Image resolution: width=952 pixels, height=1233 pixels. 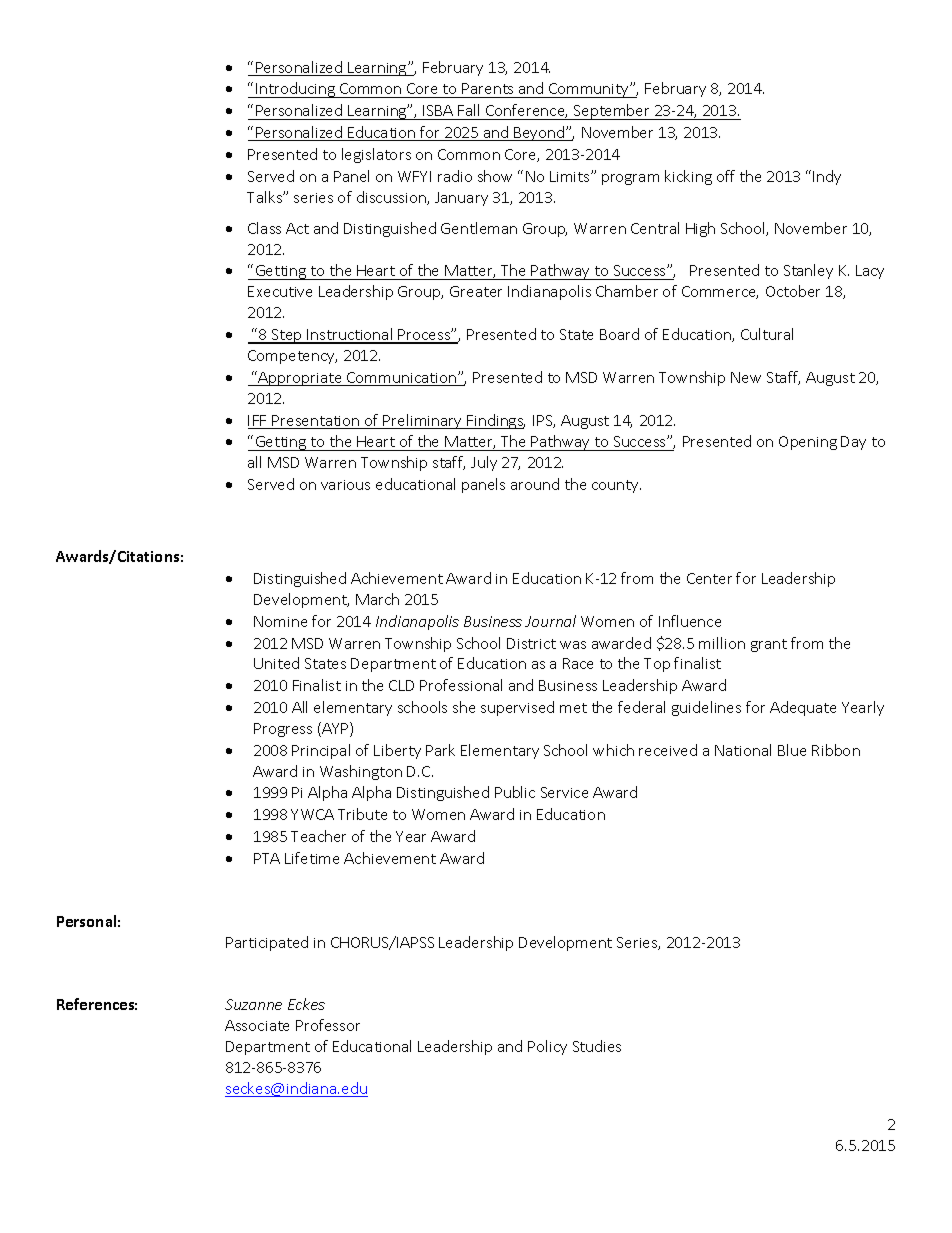 What do you see at coordinates (350, 335) in the page?
I see `Instructional` at bounding box center [350, 335].
